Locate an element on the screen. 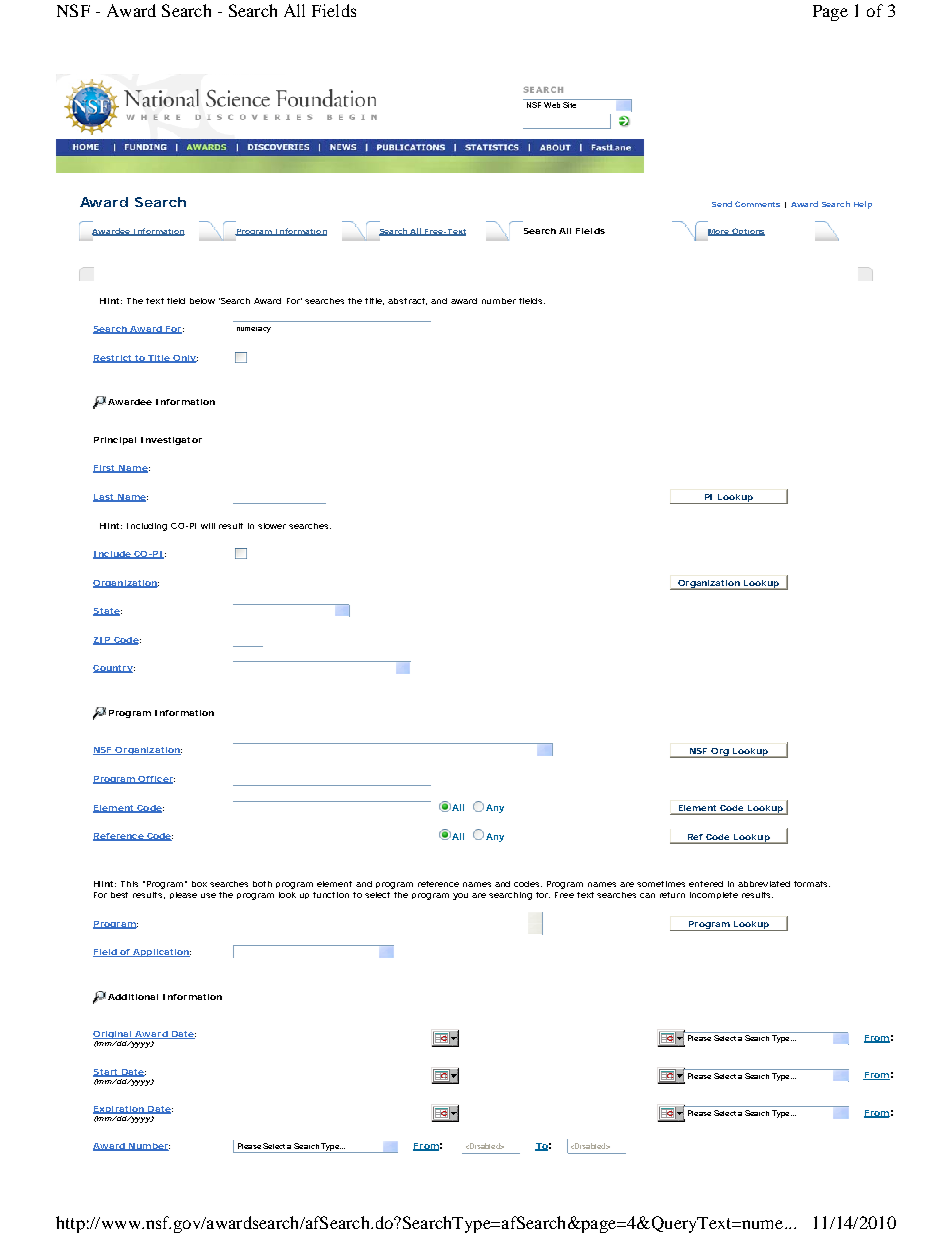  incomplete is located at coordinates (714, 895).
